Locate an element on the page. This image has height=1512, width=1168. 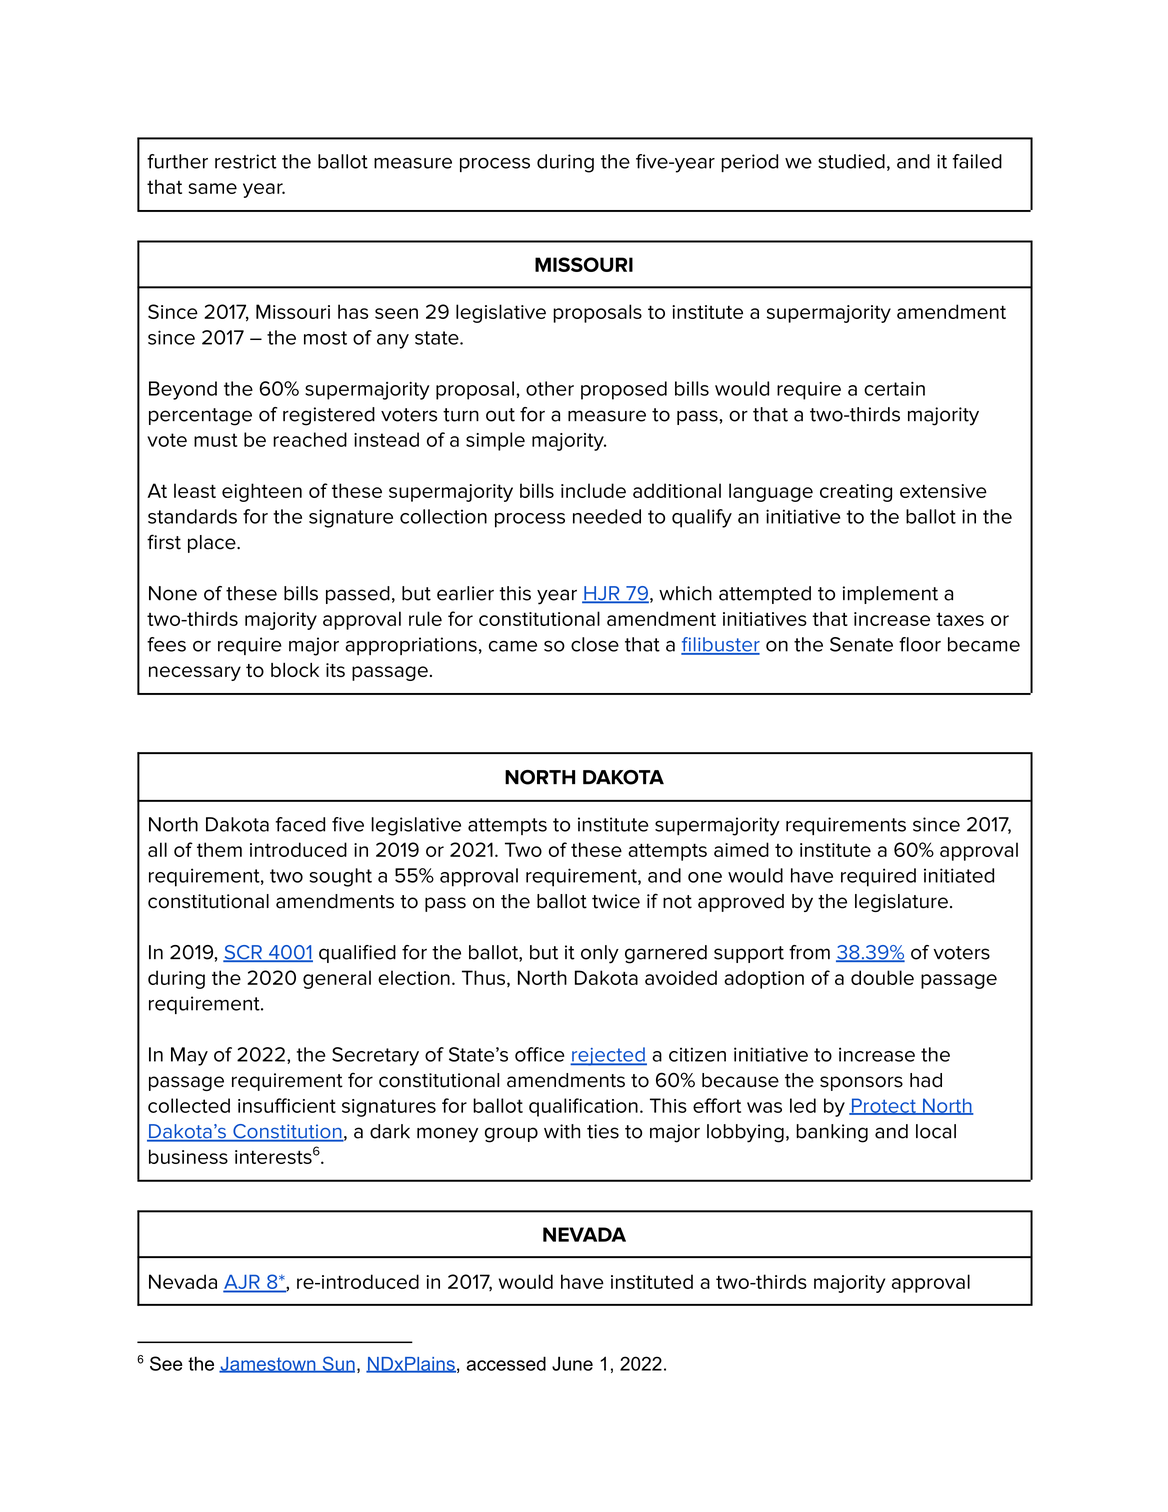
studied is located at coordinates (851, 161).
